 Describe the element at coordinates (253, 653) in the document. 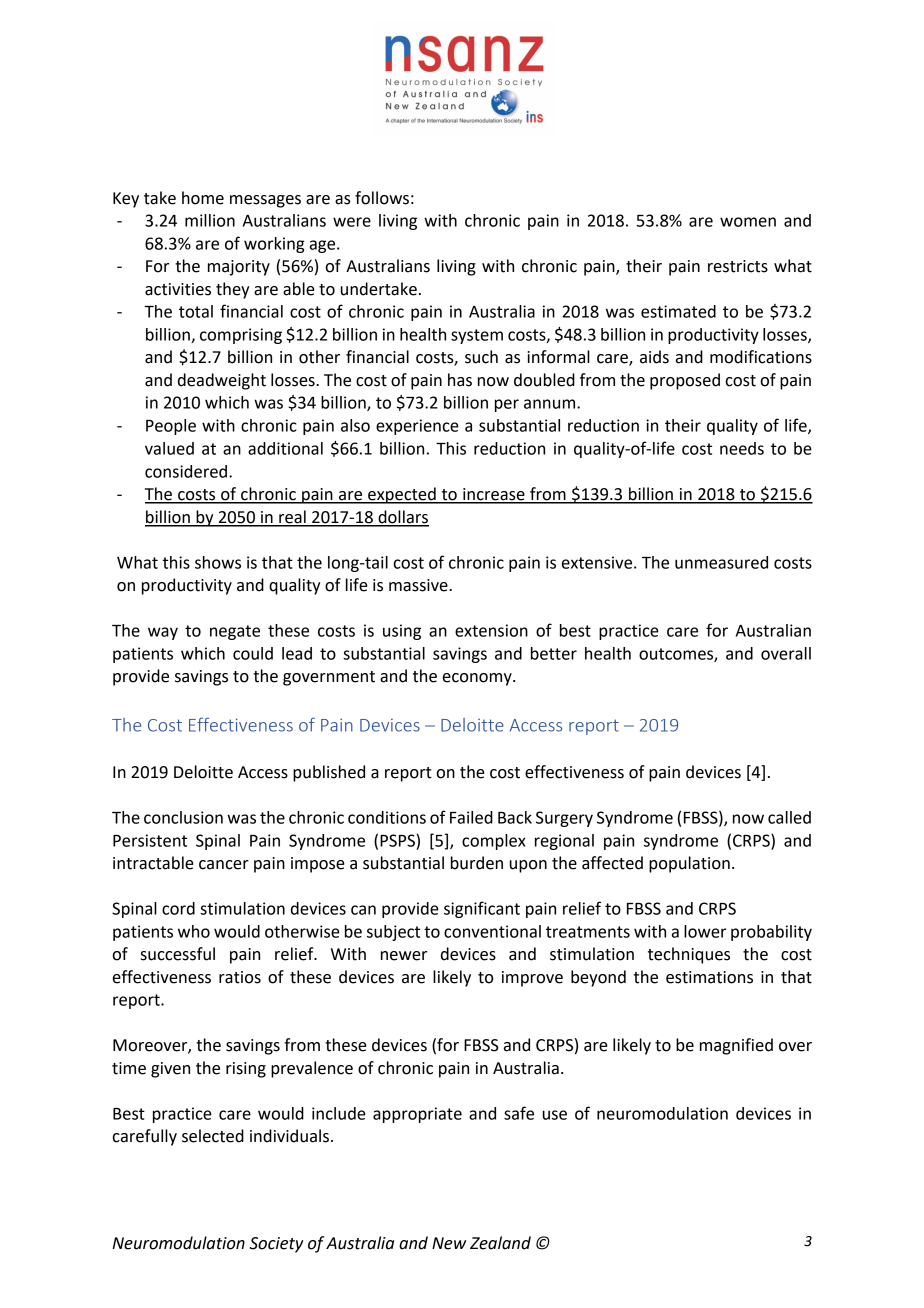

I see `could` at that location.
